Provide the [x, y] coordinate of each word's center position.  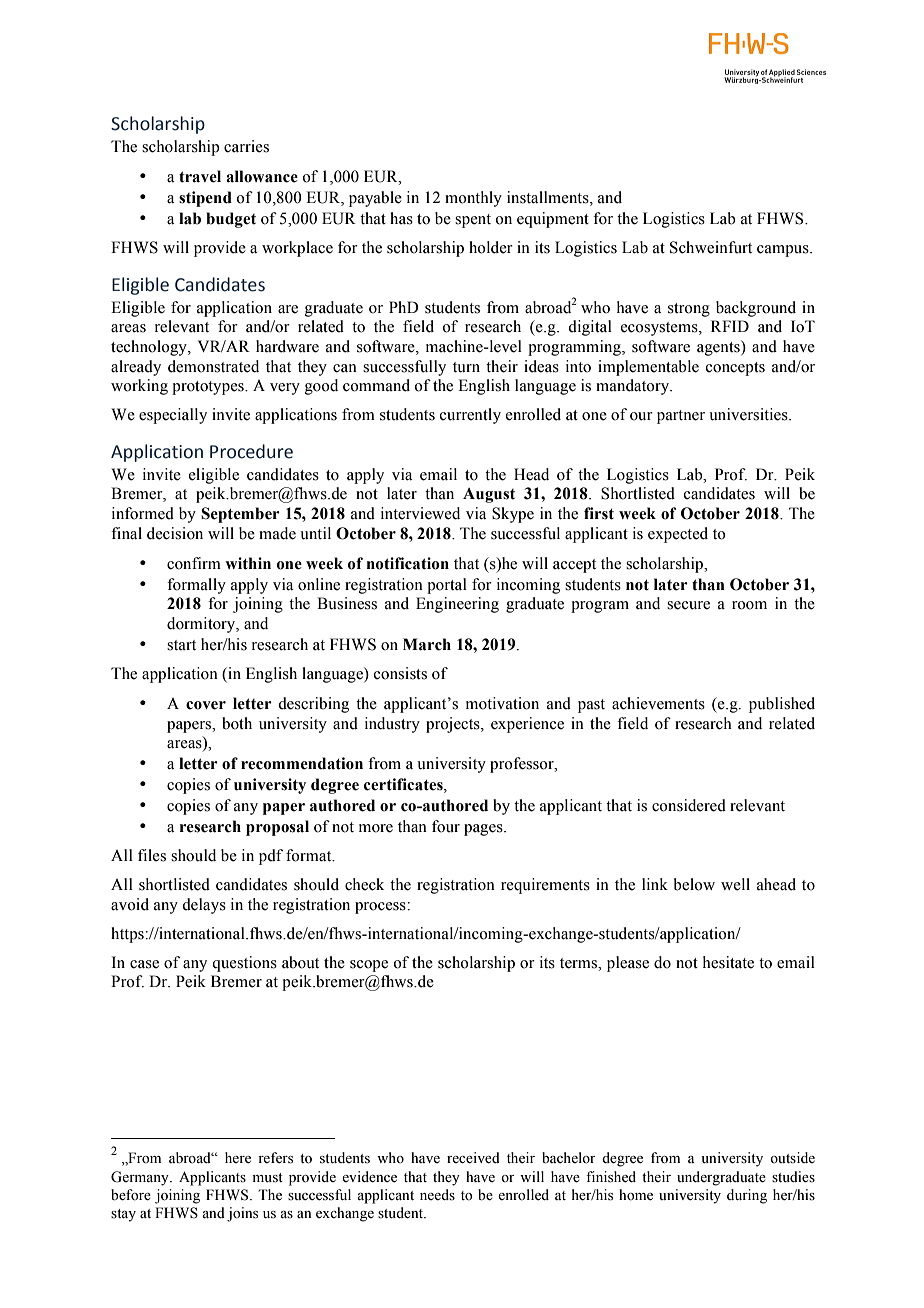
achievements [658, 703]
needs [437, 1195]
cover [206, 705]
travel [200, 176]
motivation [502, 703]
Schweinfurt [711, 247]
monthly [473, 199]
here [238, 1158]
